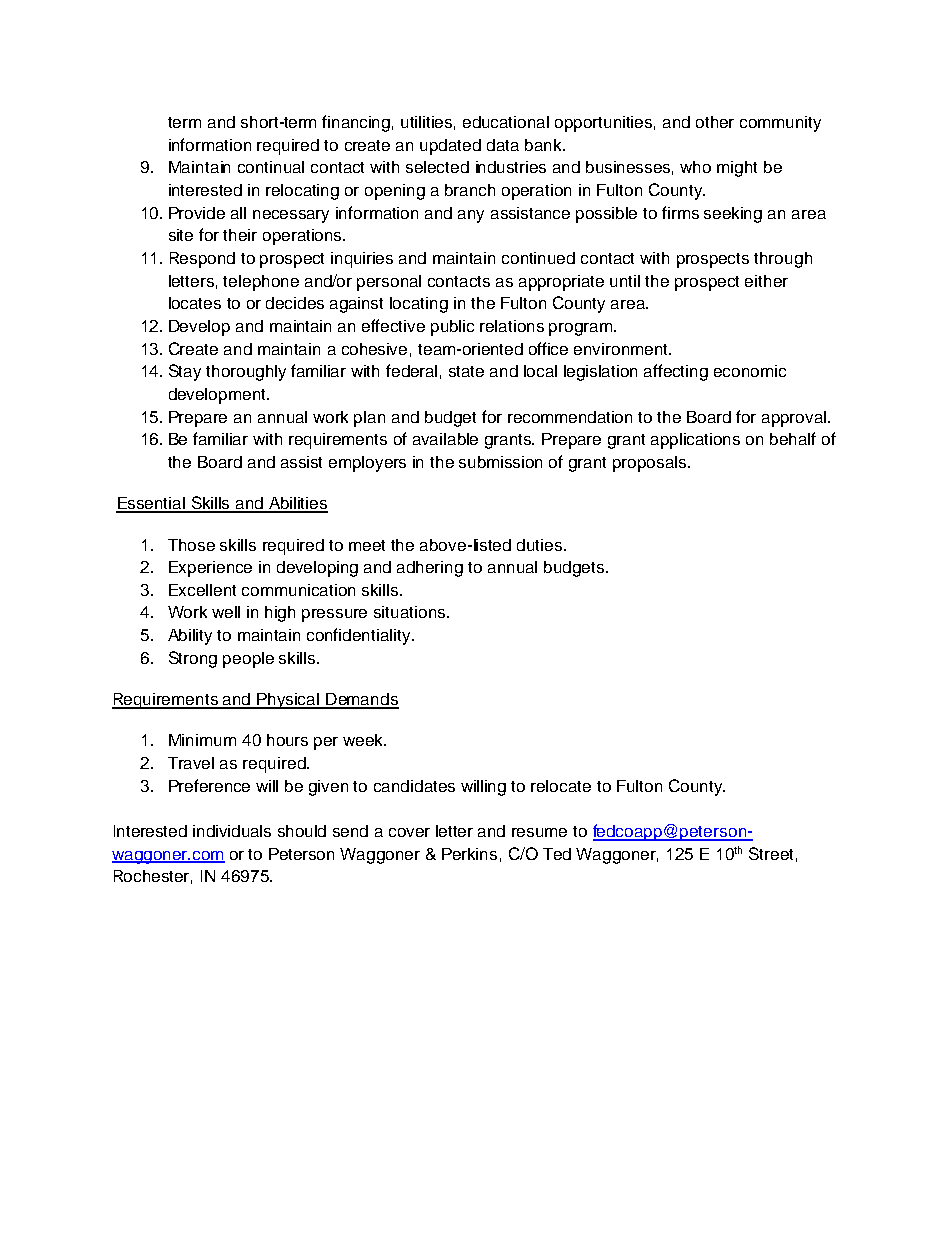 The height and width of the screenshot is (1233, 952). What do you see at coordinates (232, 831) in the screenshot?
I see `individuals` at bounding box center [232, 831].
